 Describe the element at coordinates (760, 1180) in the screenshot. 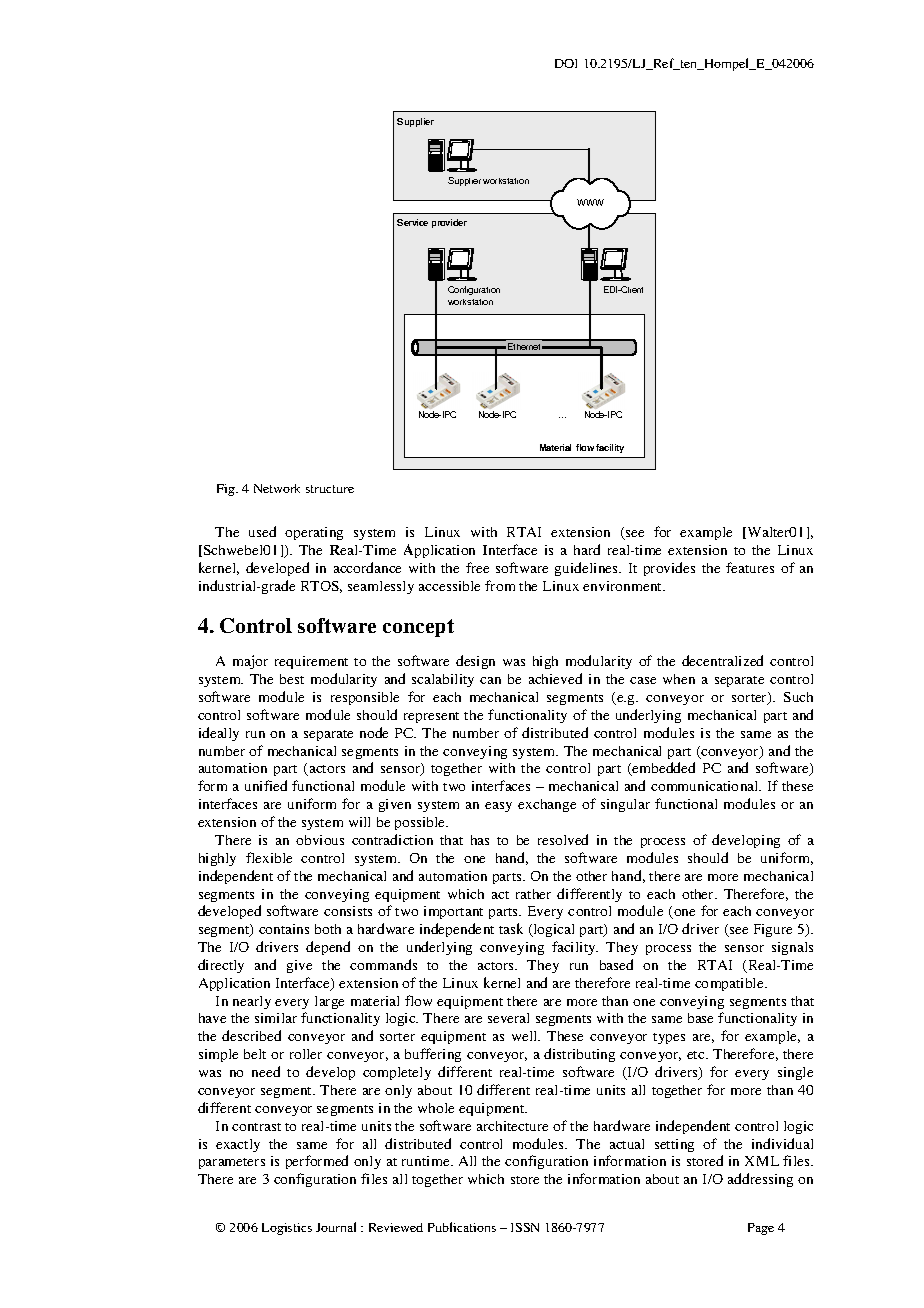

I see `addressing` at that location.
